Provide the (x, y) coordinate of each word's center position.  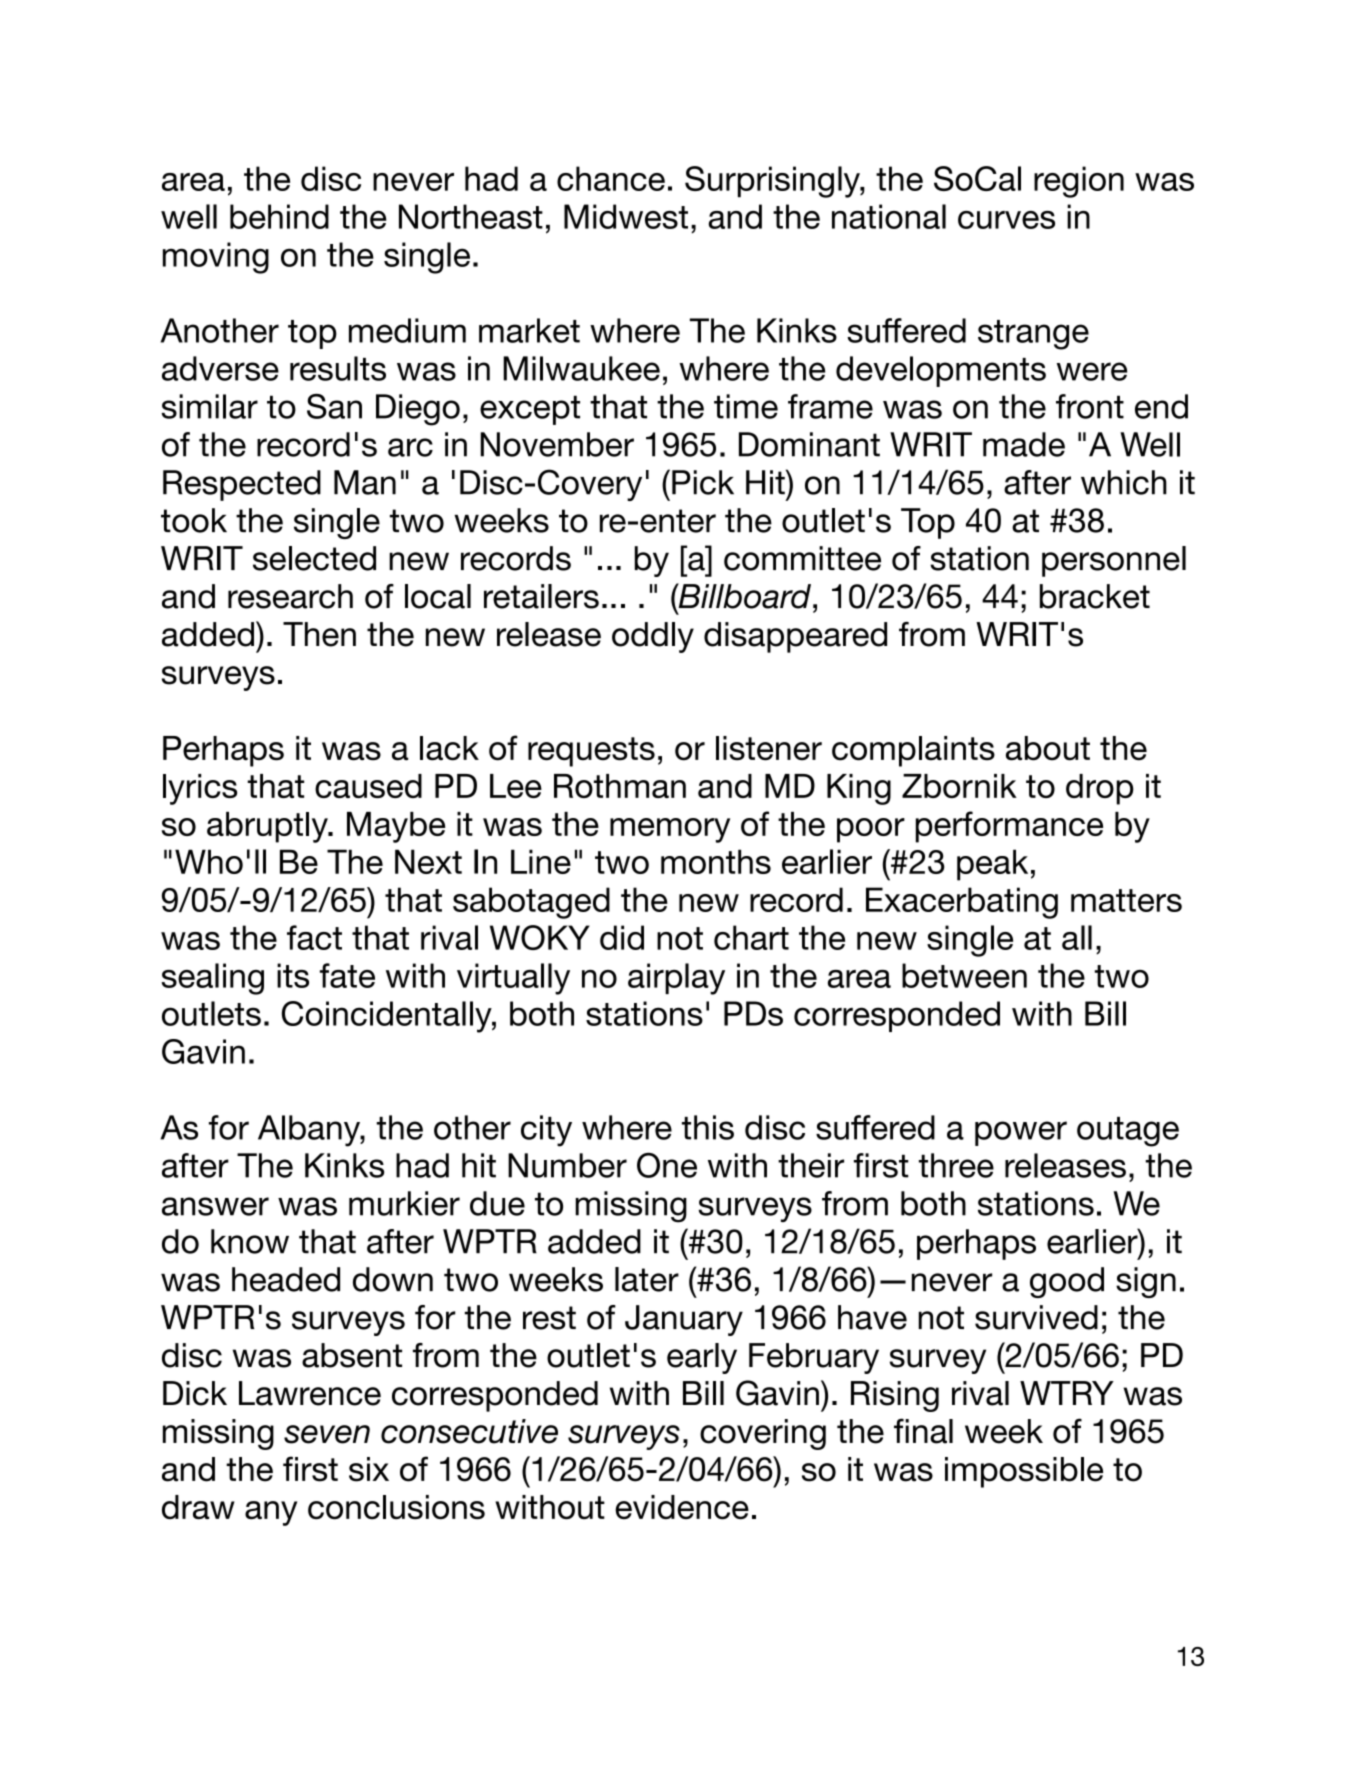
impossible (1024, 1472)
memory (670, 830)
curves (1006, 220)
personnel (1114, 561)
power (1021, 1133)
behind (279, 216)
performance (1009, 827)
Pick (703, 482)
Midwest (626, 216)
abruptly (268, 827)
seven (327, 1434)
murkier (404, 1203)
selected (314, 558)
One (667, 1165)
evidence (682, 1507)
